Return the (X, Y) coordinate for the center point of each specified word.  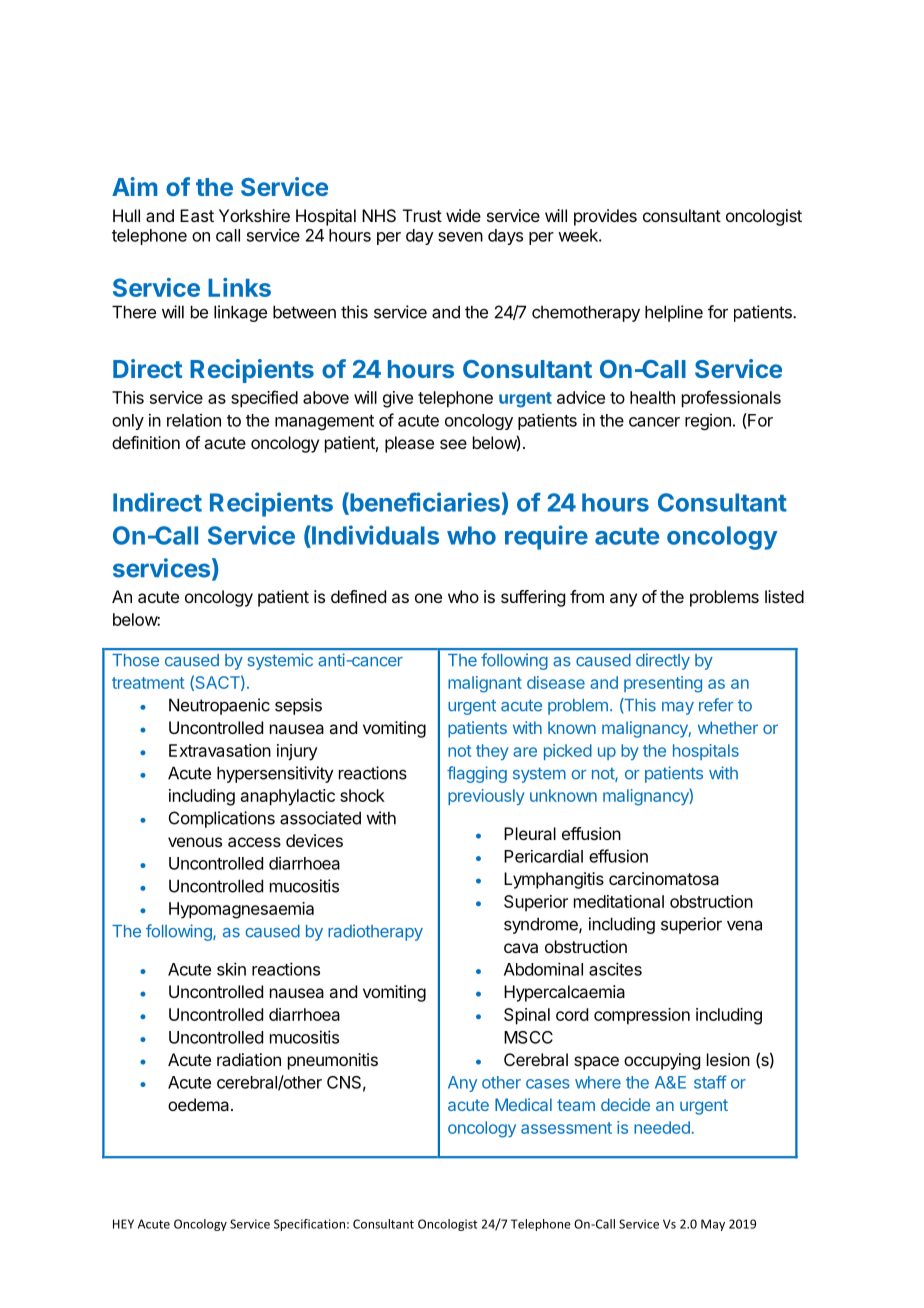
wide (463, 215)
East (197, 215)
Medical (523, 1104)
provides (605, 217)
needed (662, 1127)
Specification (309, 1225)
